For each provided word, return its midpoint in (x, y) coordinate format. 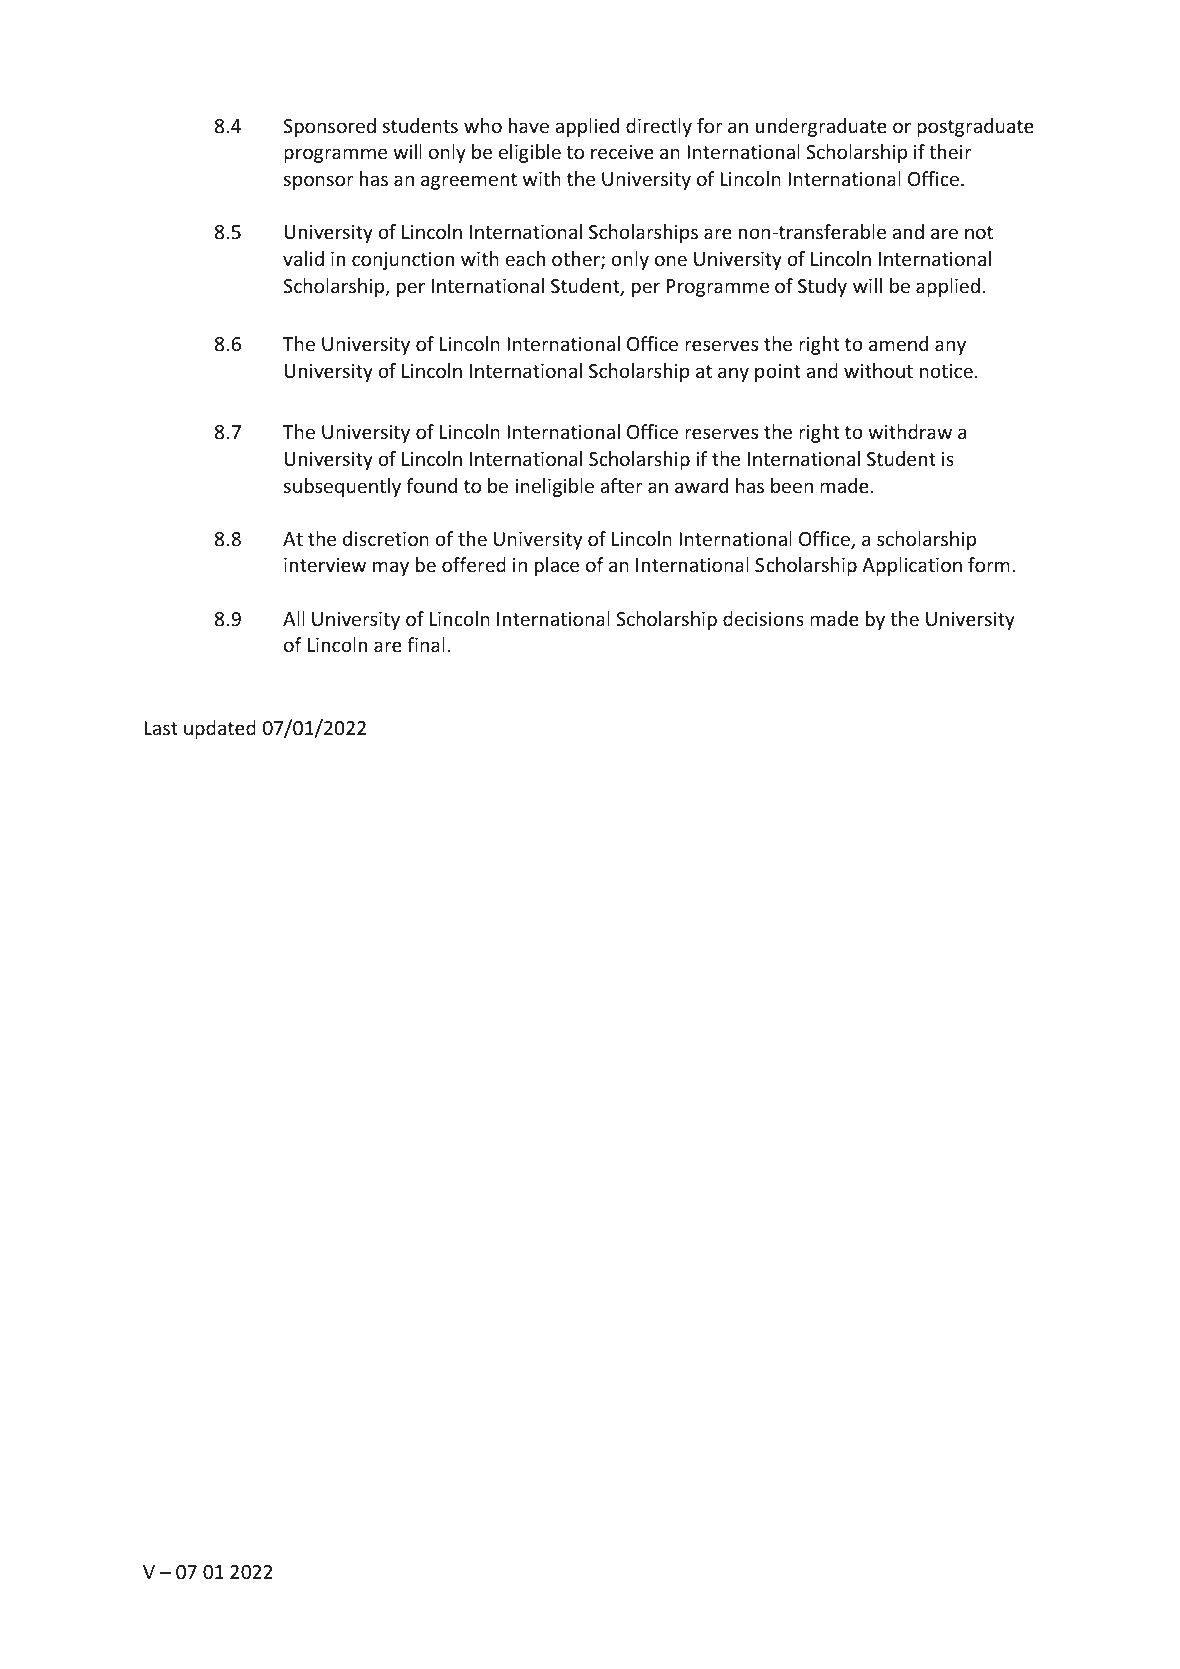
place (557, 566)
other (577, 260)
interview (325, 565)
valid (303, 258)
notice (946, 371)
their (950, 151)
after (621, 485)
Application (912, 566)
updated (220, 729)
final (426, 644)
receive (622, 152)
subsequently (342, 487)
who (483, 125)
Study (822, 287)
